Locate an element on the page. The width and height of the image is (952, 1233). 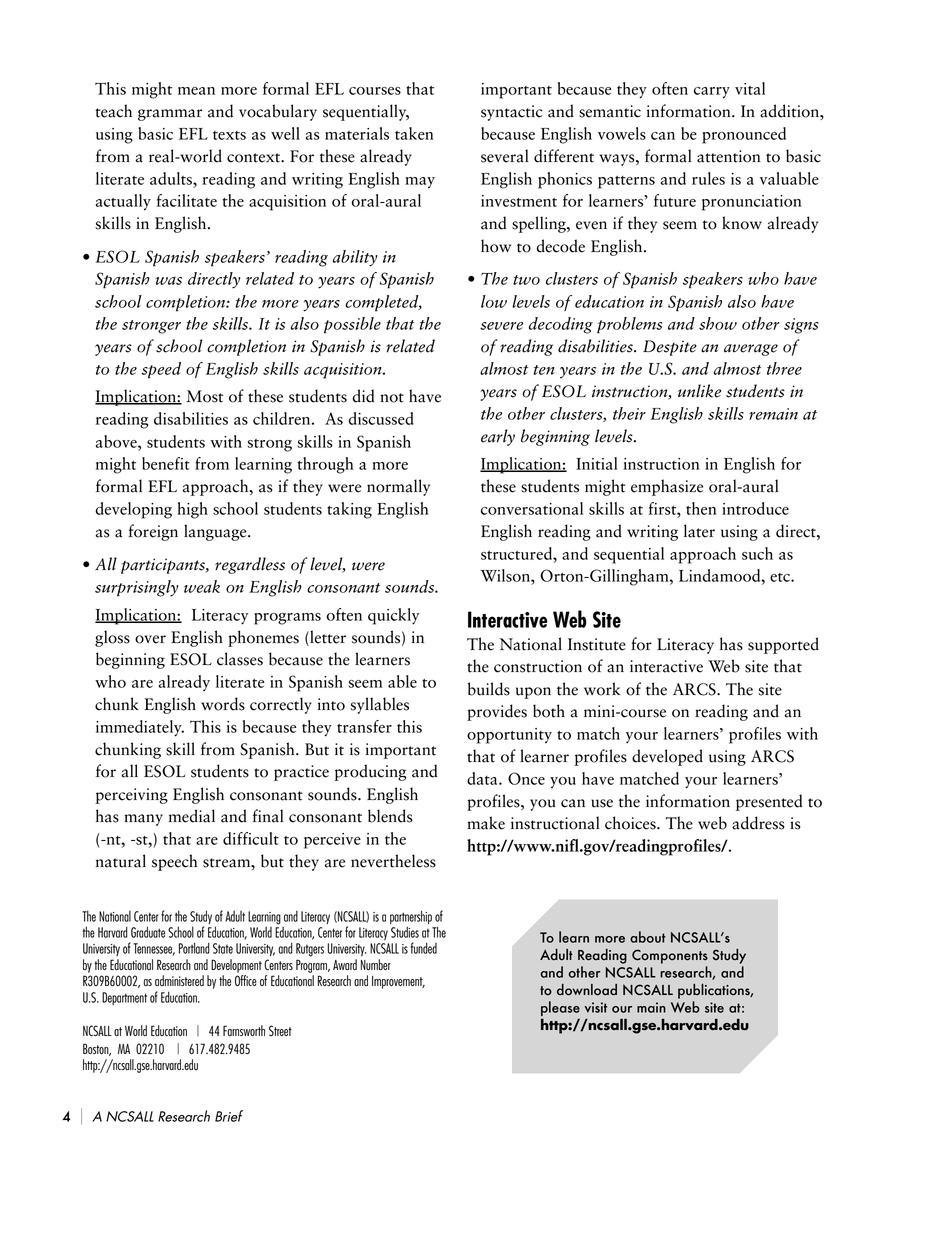
grammar is located at coordinates (170, 115).
